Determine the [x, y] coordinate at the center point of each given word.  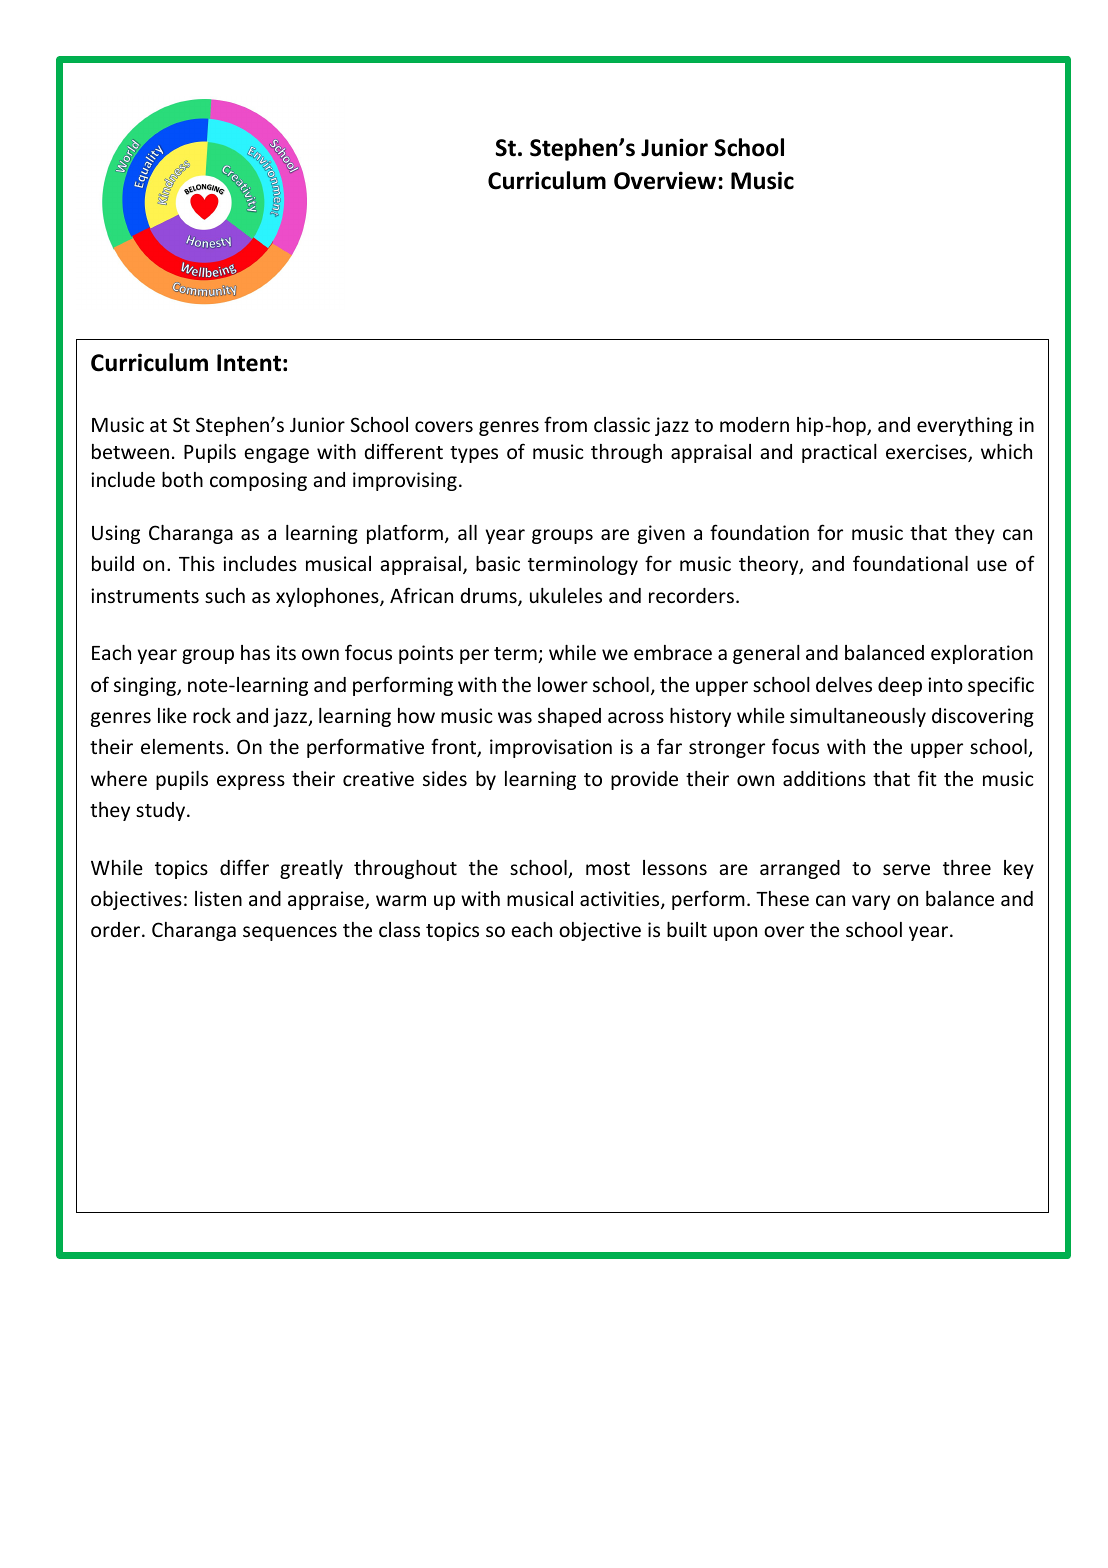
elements [182, 746]
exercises [927, 453]
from [565, 424]
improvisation [551, 748]
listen [218, 898]
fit [927, 778]
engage [276, 455]
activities [621, 900]
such [225, 595]
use [992, 565]
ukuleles [566, 595]
